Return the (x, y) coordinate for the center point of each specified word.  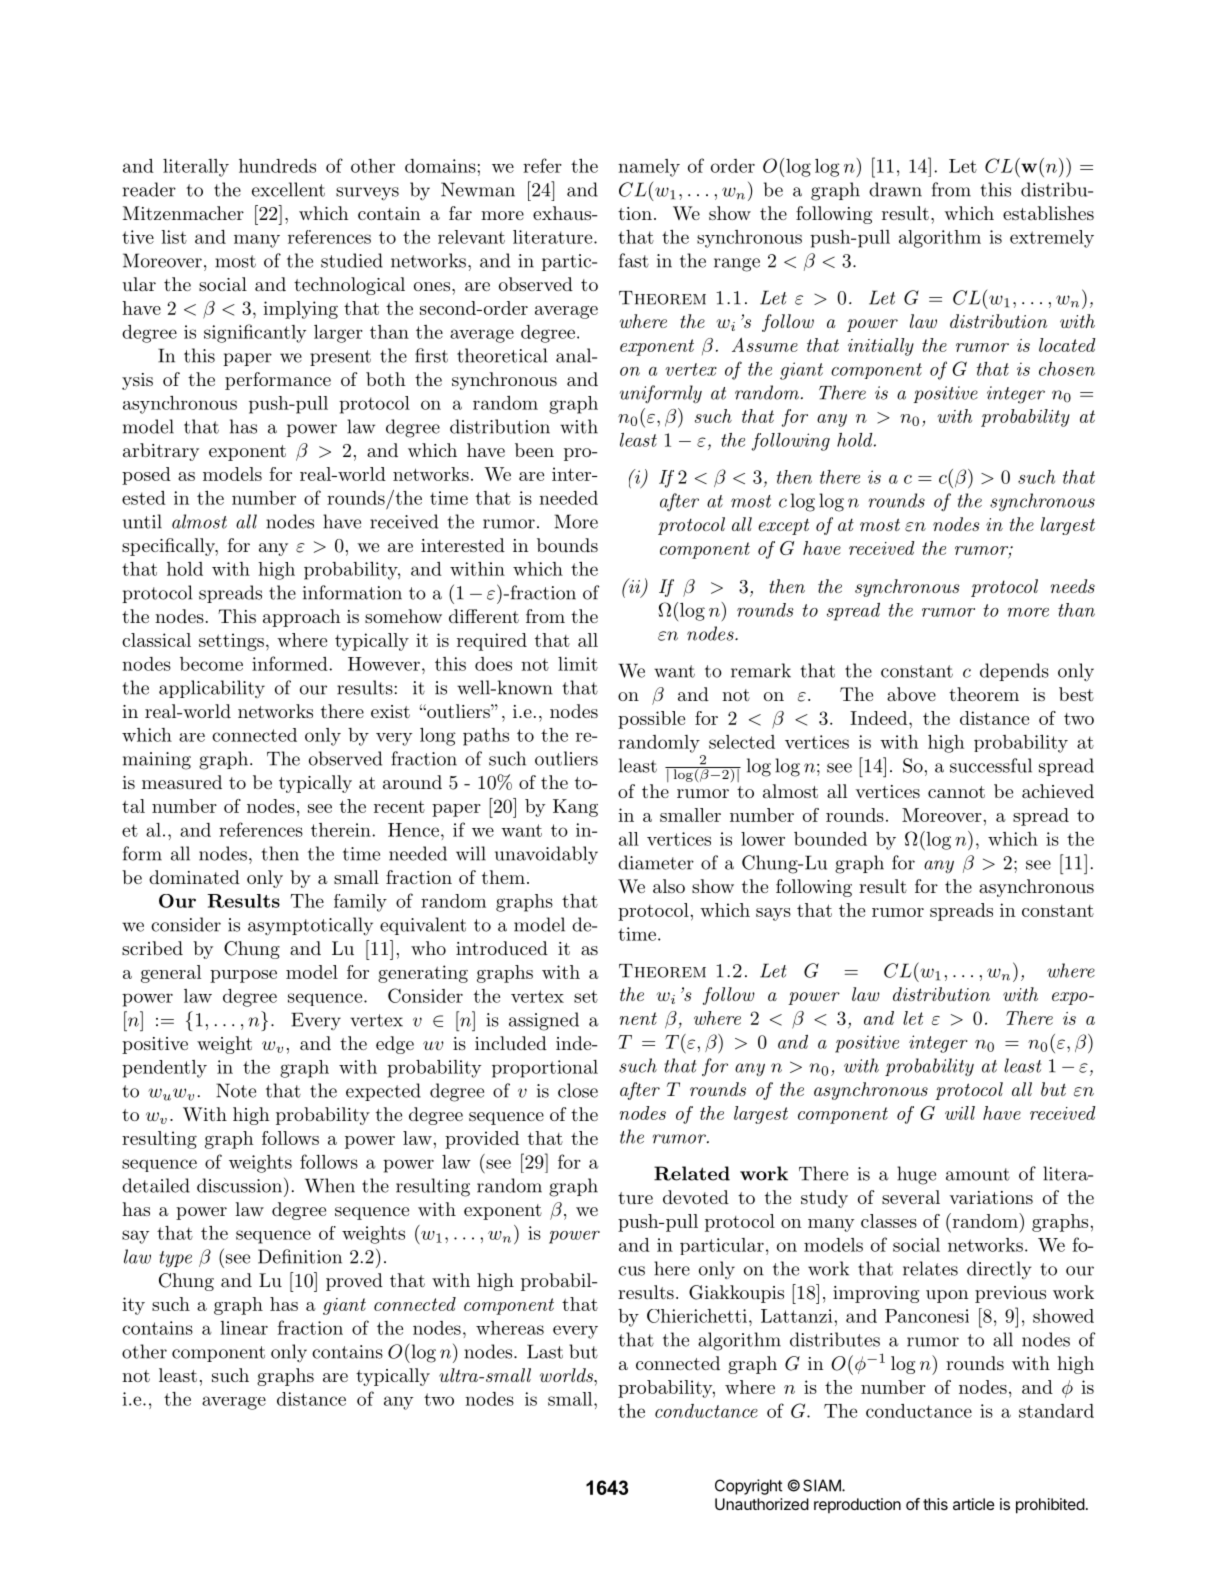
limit (578, 664)
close (578, 1090)
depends (1014, 672)
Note (236, 1090)
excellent (288, 189)
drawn (895, 189)
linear (244, 1328)
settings (231, 642)
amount (978, 1174)
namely (649, 168)
